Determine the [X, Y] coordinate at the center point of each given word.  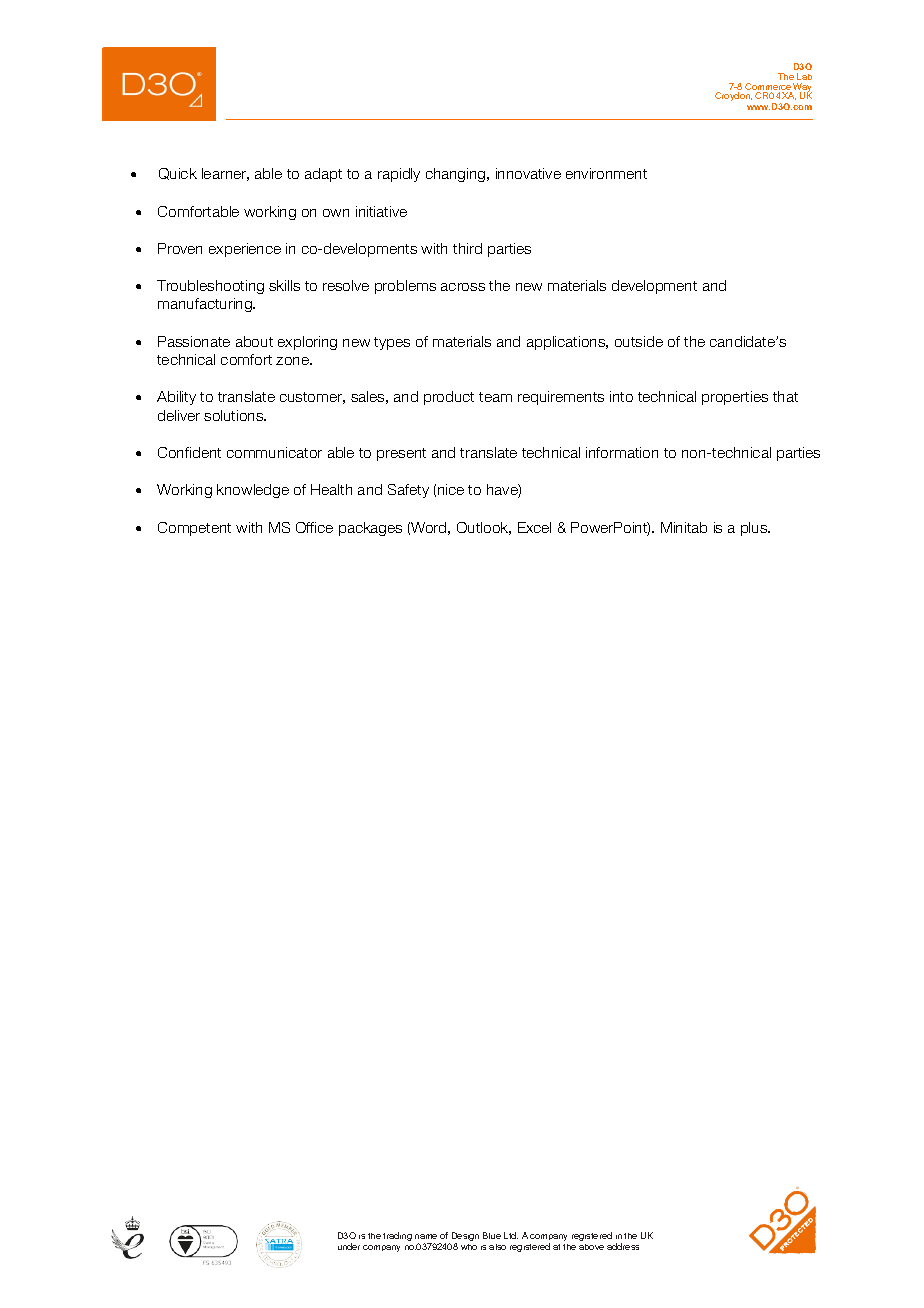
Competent [194, 529]
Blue [492, 1235]
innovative [528, 173]
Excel [534, 527]
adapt [323, 175]
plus [755, 529]
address [623, 1246]
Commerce [768, 88]
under [349, 1246]
